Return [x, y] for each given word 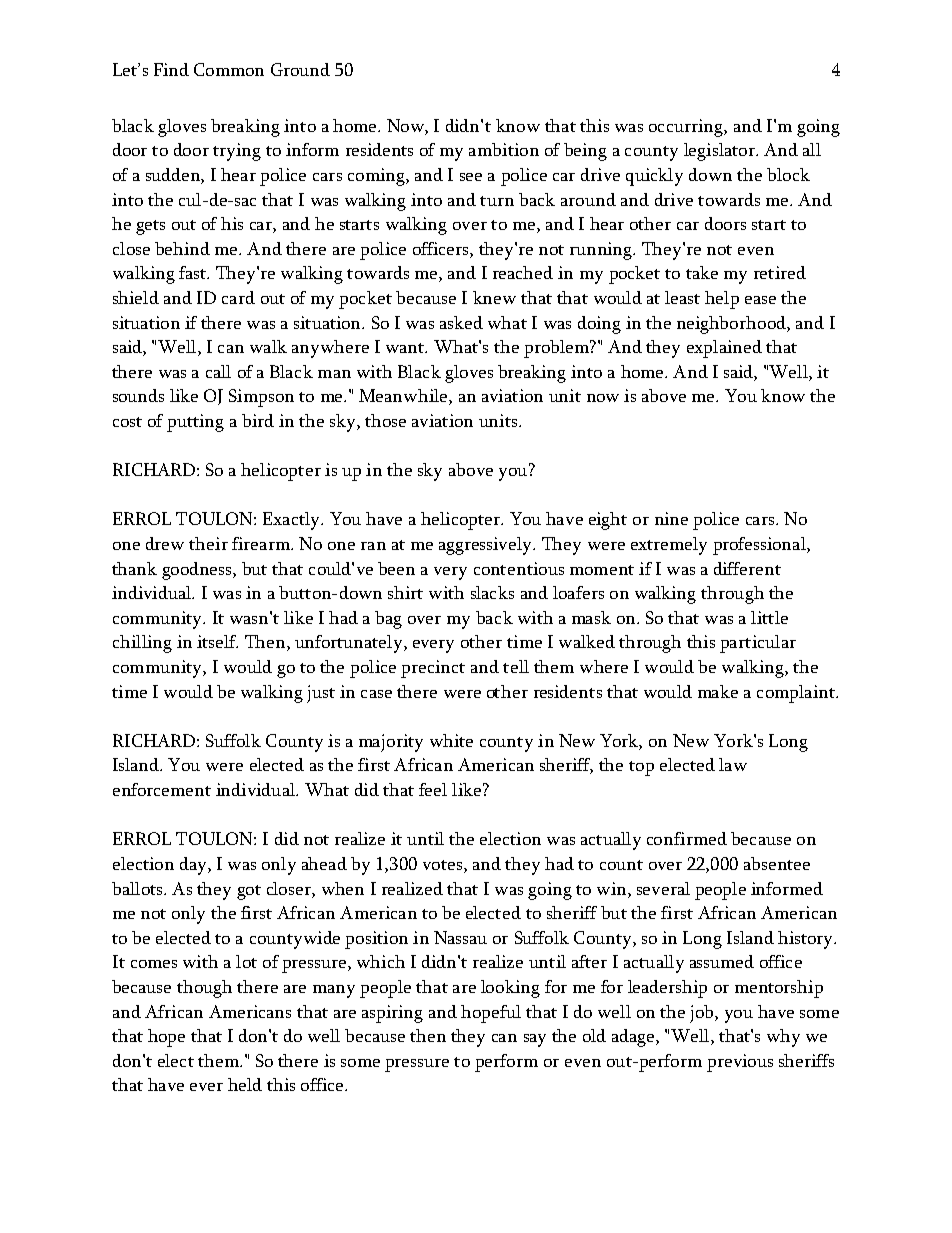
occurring [687, 128]
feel [433, 789]
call [218, 371]
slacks [492, 592]
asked [461, 322]
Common [229, 69]
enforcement [162, 789]
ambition [504, 149]
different [747, 568]
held [245, 1084]
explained [724, 349]
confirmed [687, 838]
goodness [198, 571]
